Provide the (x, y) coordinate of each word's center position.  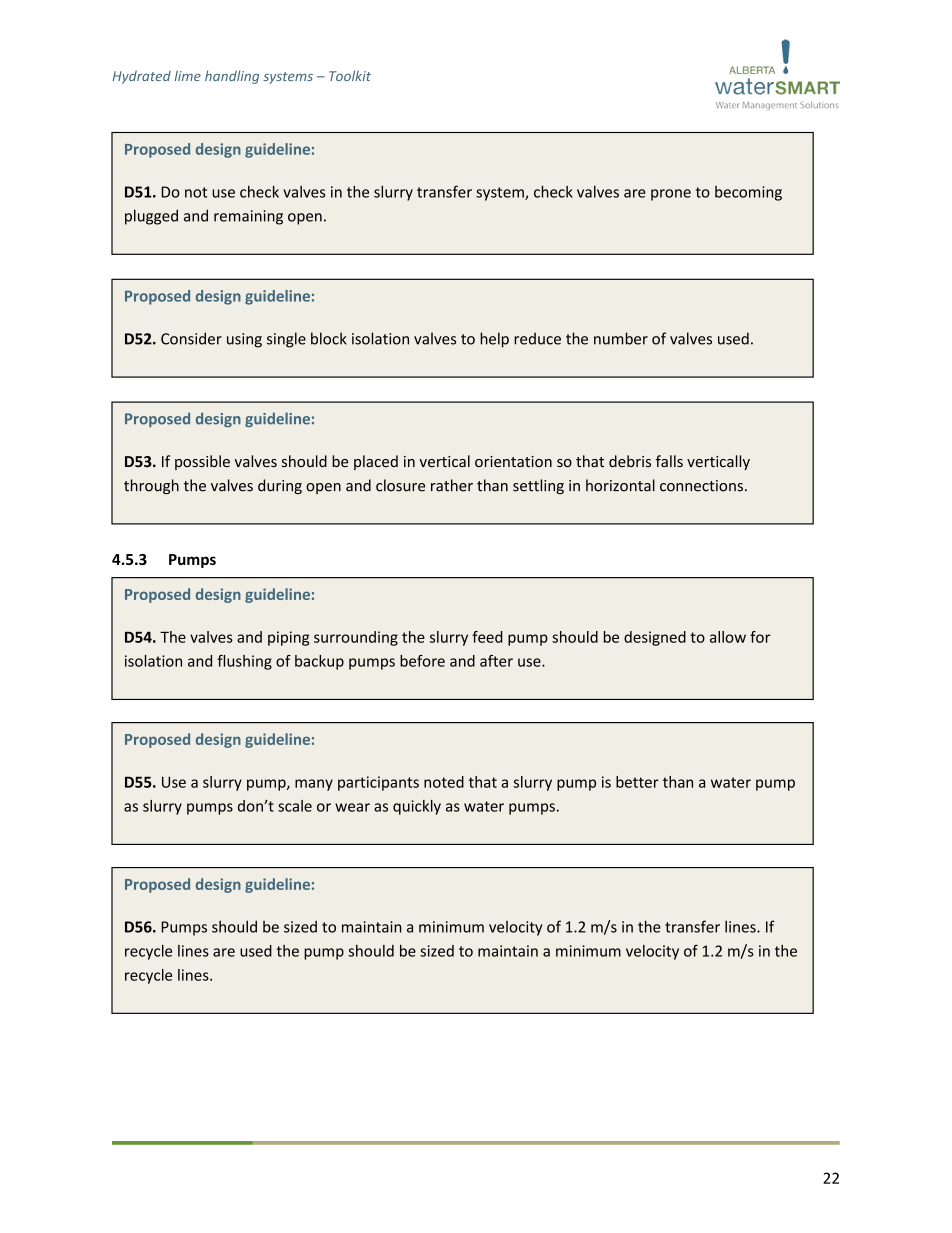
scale (295, 806)
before (422, 661)
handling (232, 77)
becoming (748, 193)
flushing (244, 662)
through (151, 486)
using (244, 340)
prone (671, 195)
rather (452, 485)
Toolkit (350, 75)
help (494, 340)
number (621, 338)
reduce (537, 338)
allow (728, 637)
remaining (248, 217)
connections (701, 486)
